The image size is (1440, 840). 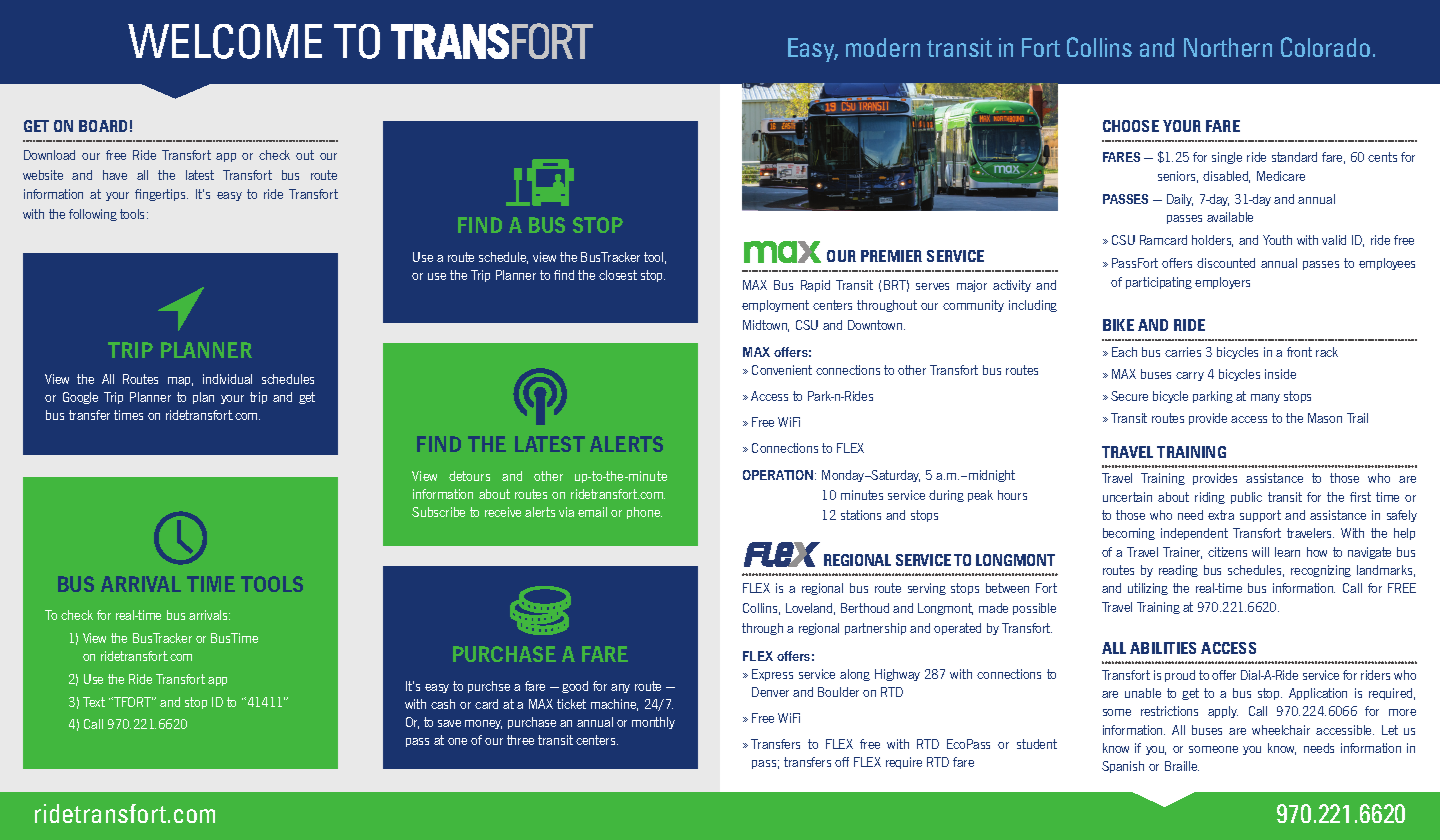 I want to click on many, so click(x=1265, y=398).
